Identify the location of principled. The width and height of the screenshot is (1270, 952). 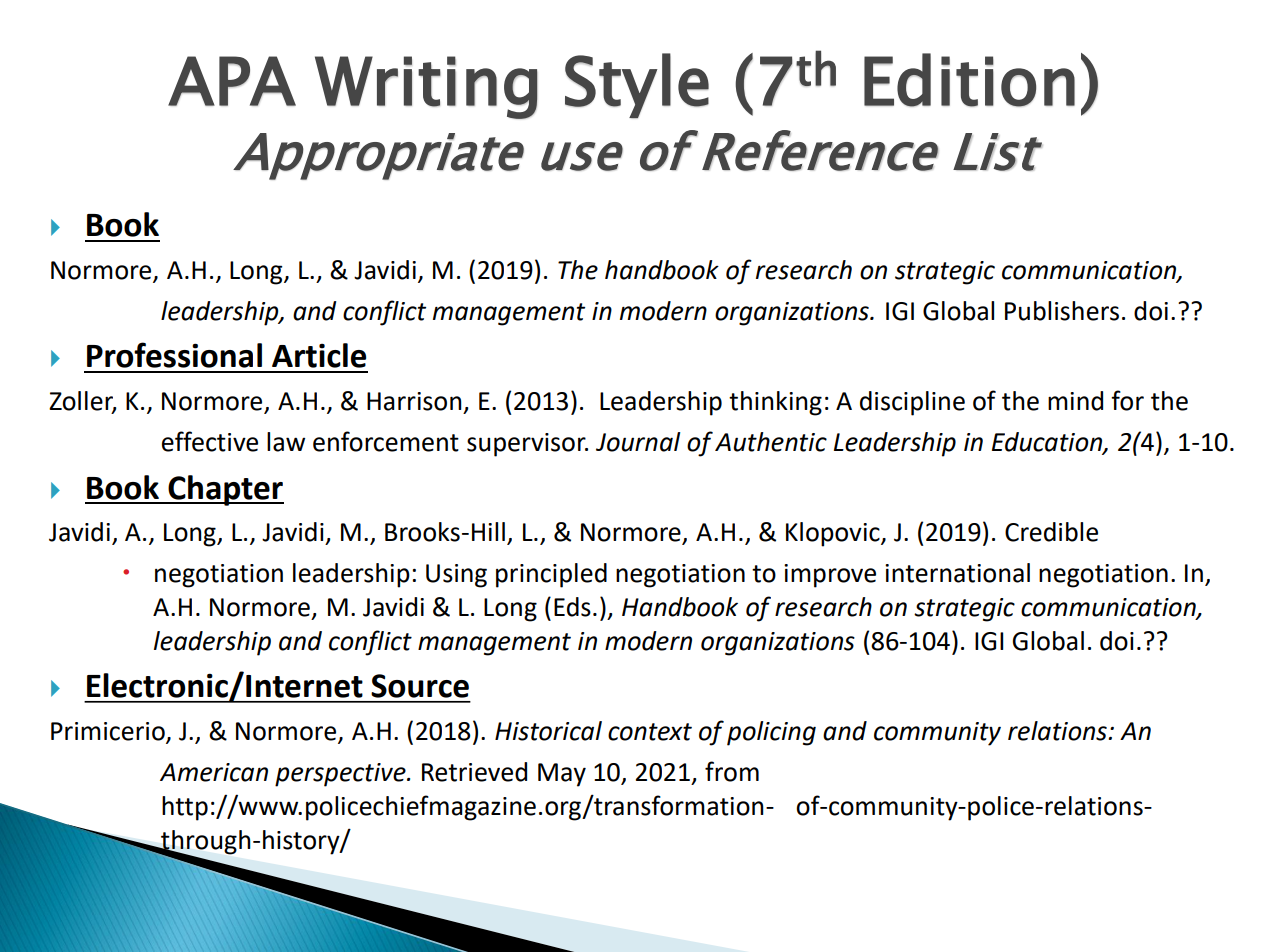
(551, 575).
